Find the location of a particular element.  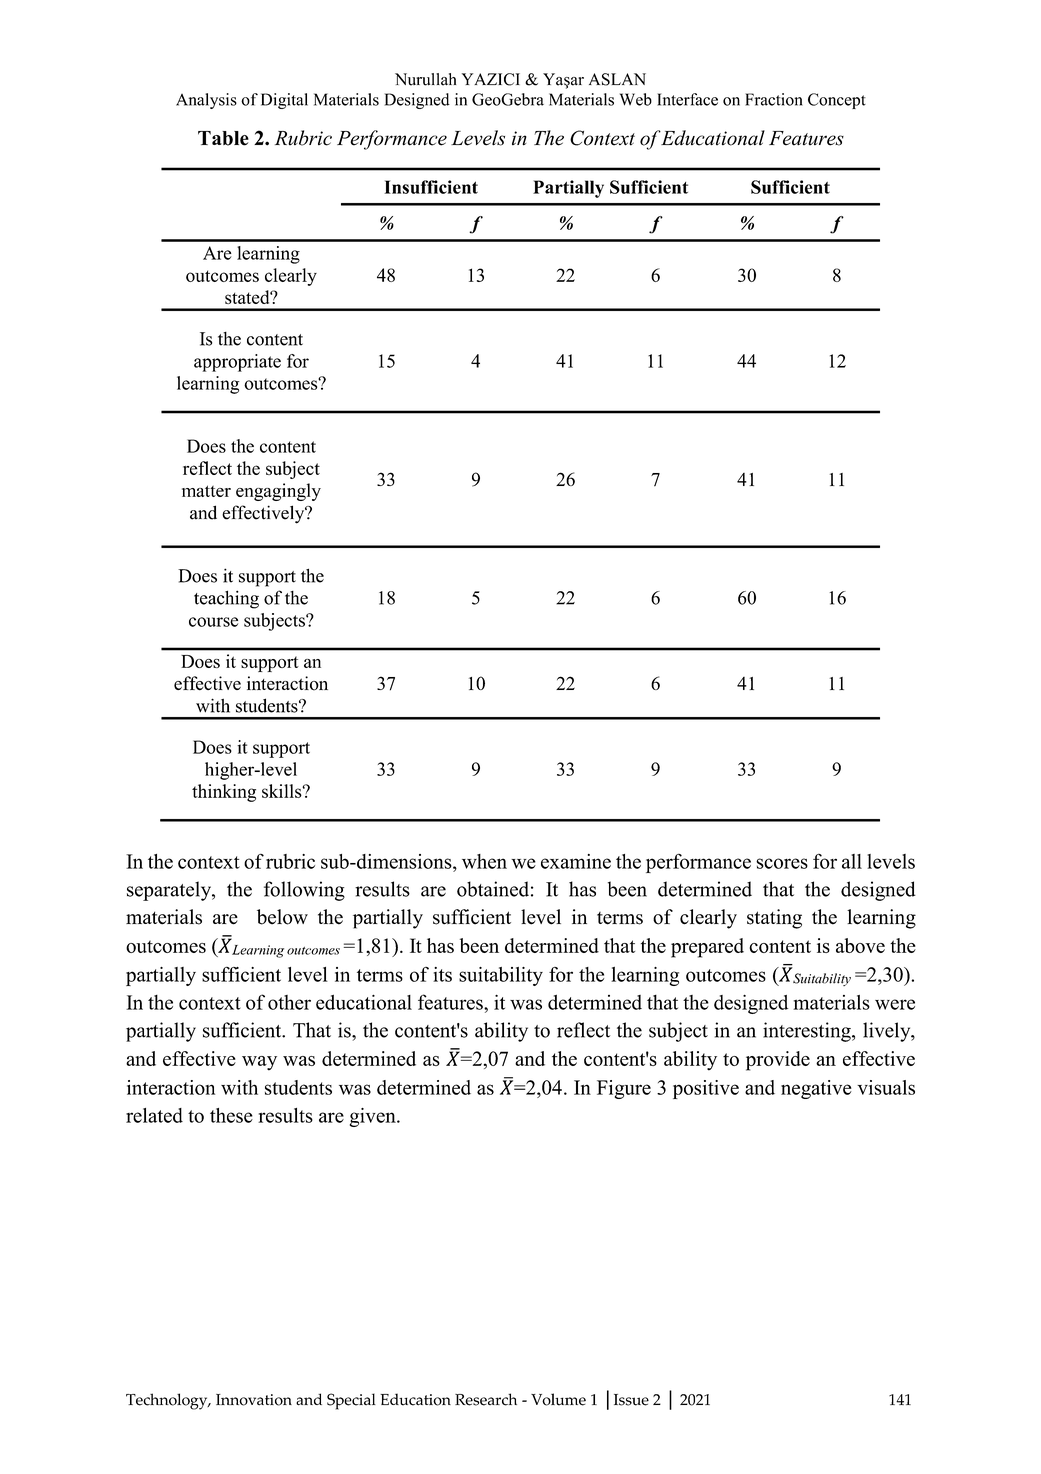

scores is located at coordinates (782, 863).
